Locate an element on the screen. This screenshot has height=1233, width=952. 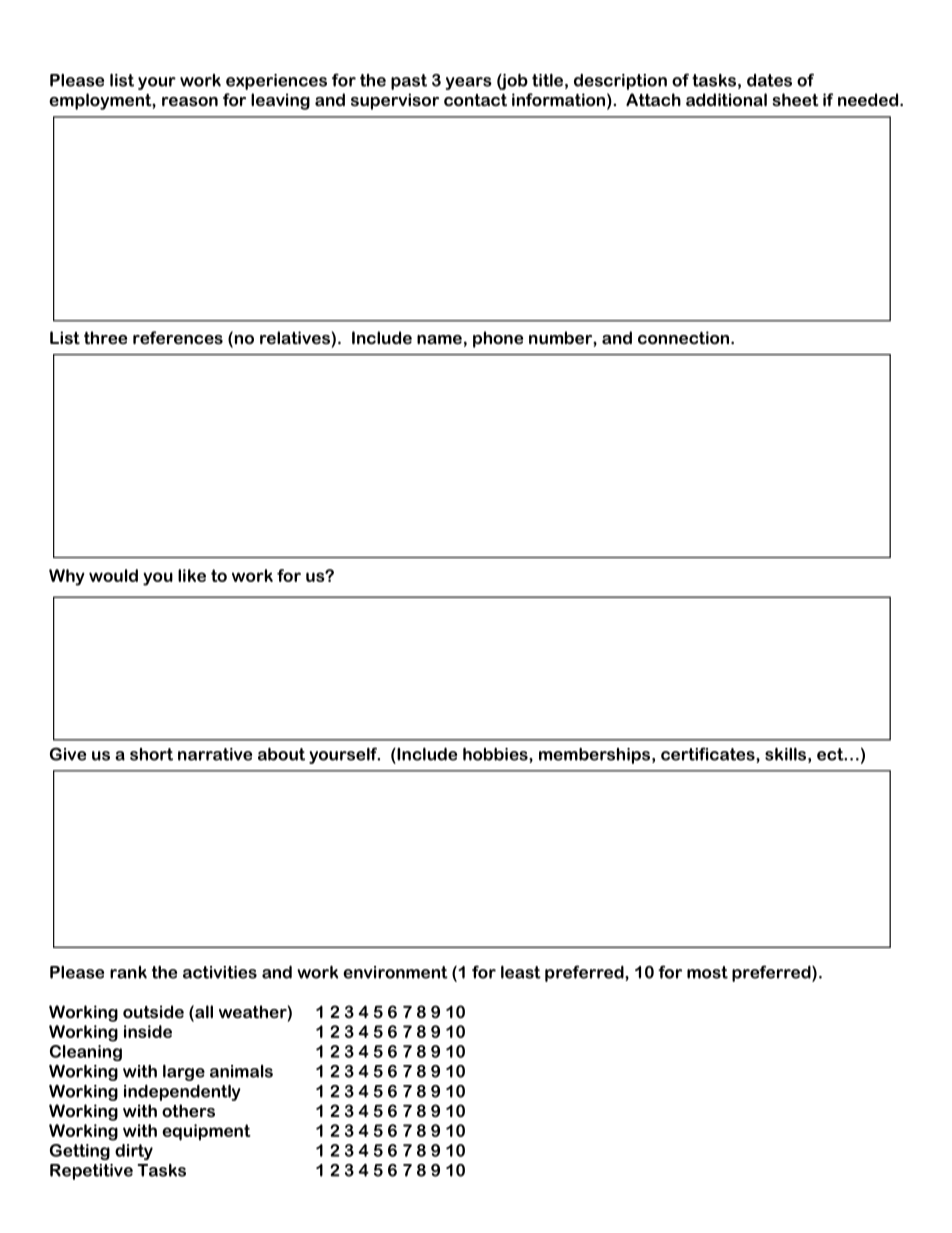
reason is located at coordinates (190, 101).
